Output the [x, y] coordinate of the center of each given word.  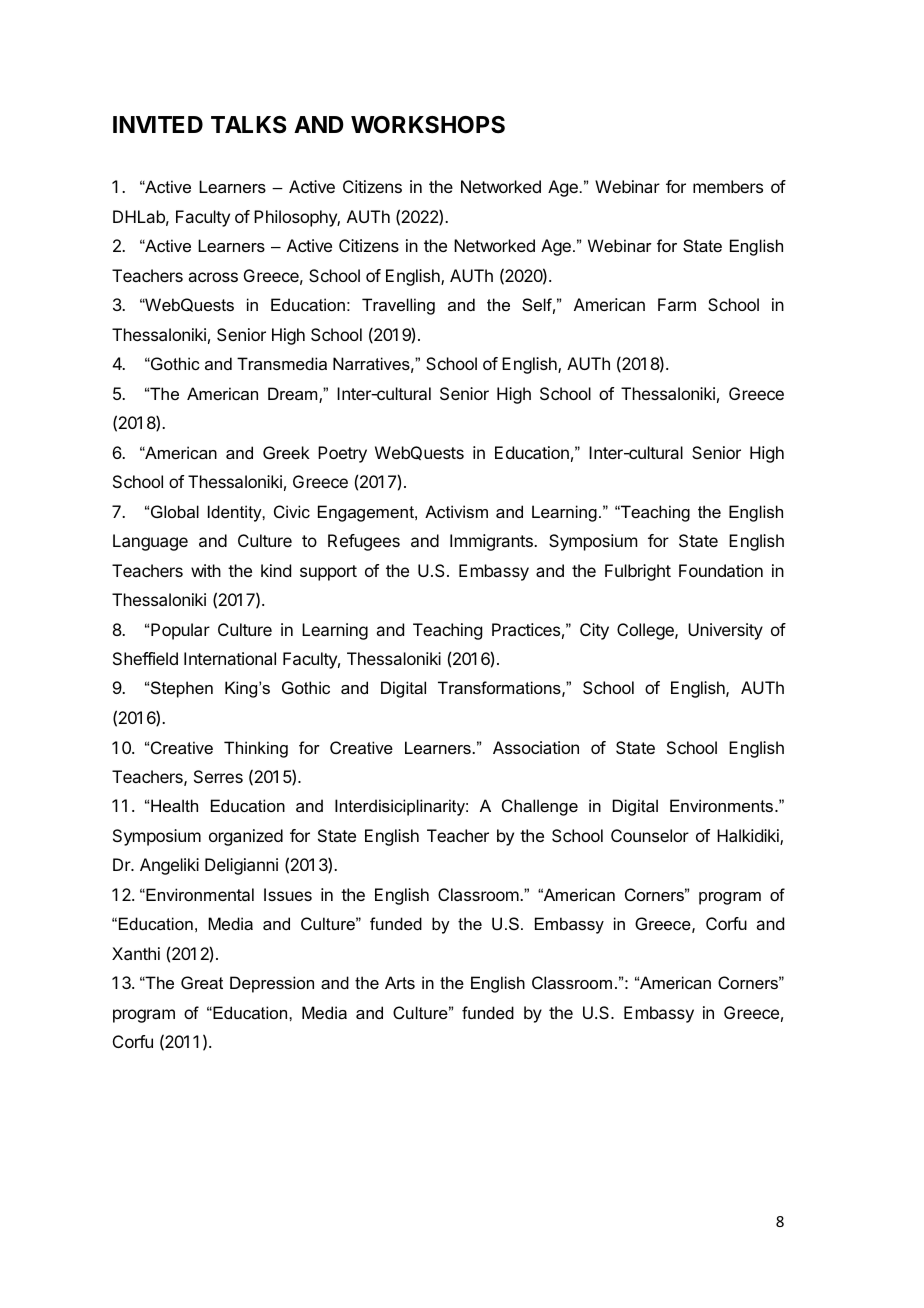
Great [202, 982]
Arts [400, 982]
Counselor [650, 835]
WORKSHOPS [428, 125]
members [728, 186]
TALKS [249, 125]
